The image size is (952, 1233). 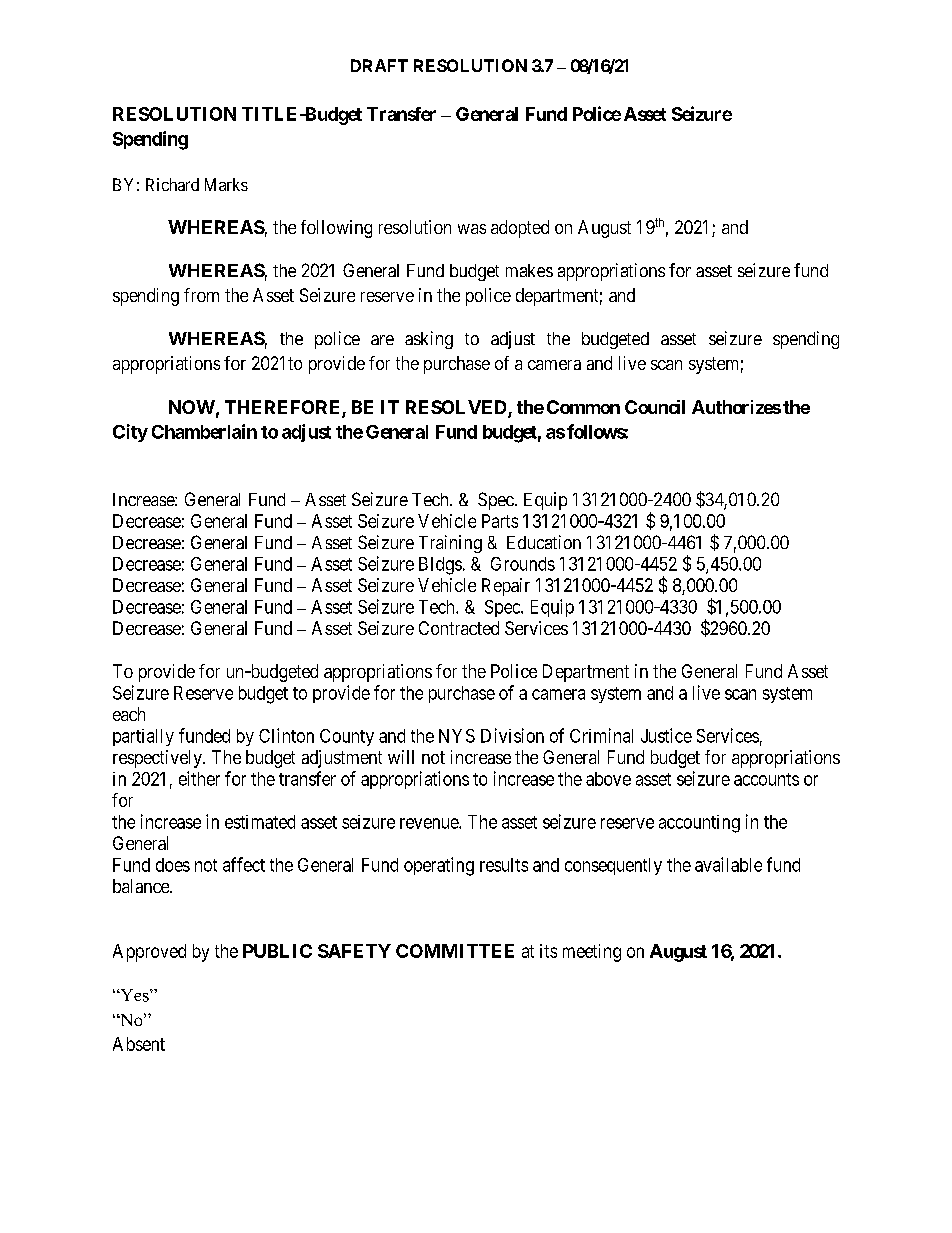 I want to click on Education, so click(x=544, y=542).
